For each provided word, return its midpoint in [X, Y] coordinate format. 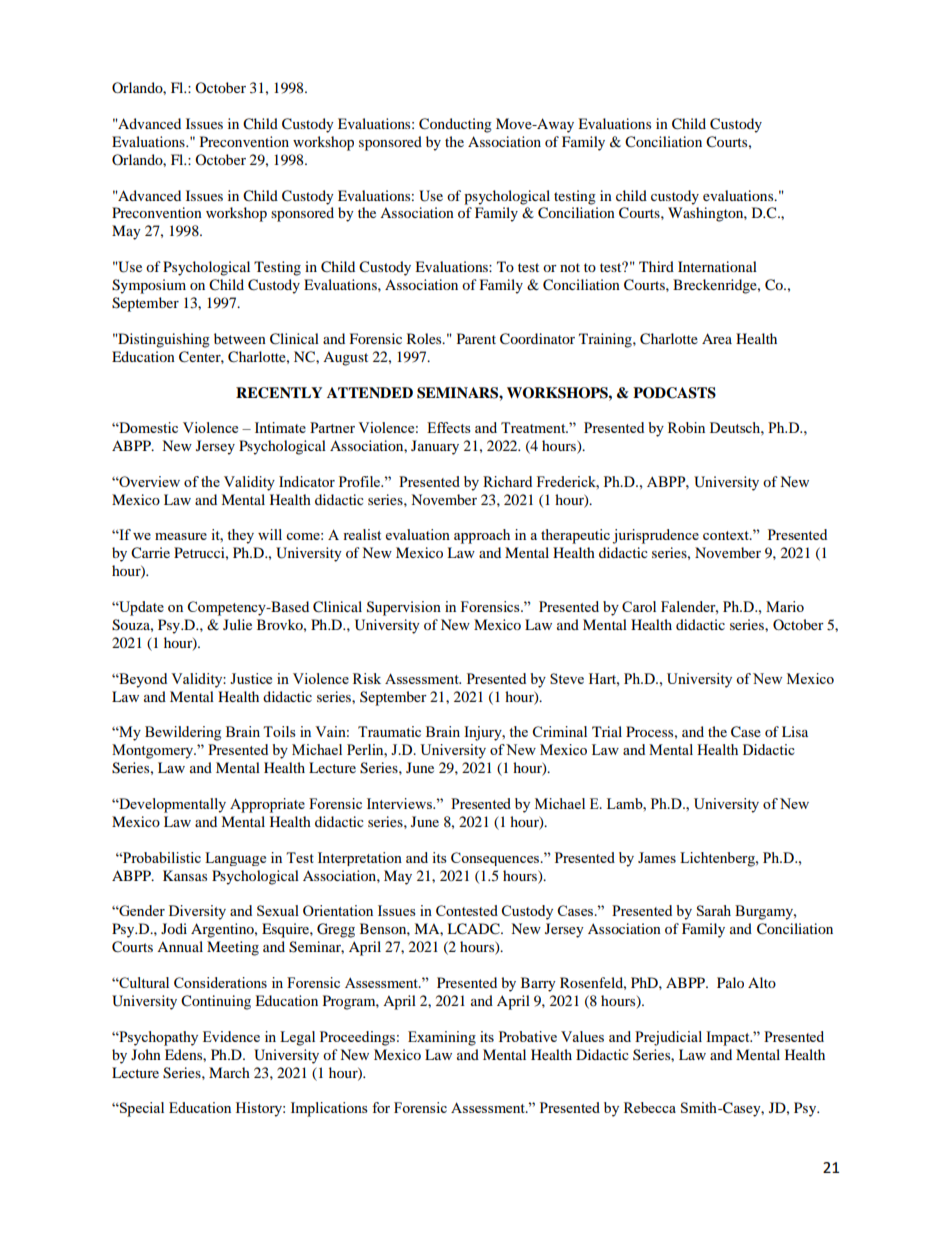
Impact [729, 1038]
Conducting [455, 125]
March [229, 1072]
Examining [442, 1038]
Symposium [149, 286]
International [717, 266]
